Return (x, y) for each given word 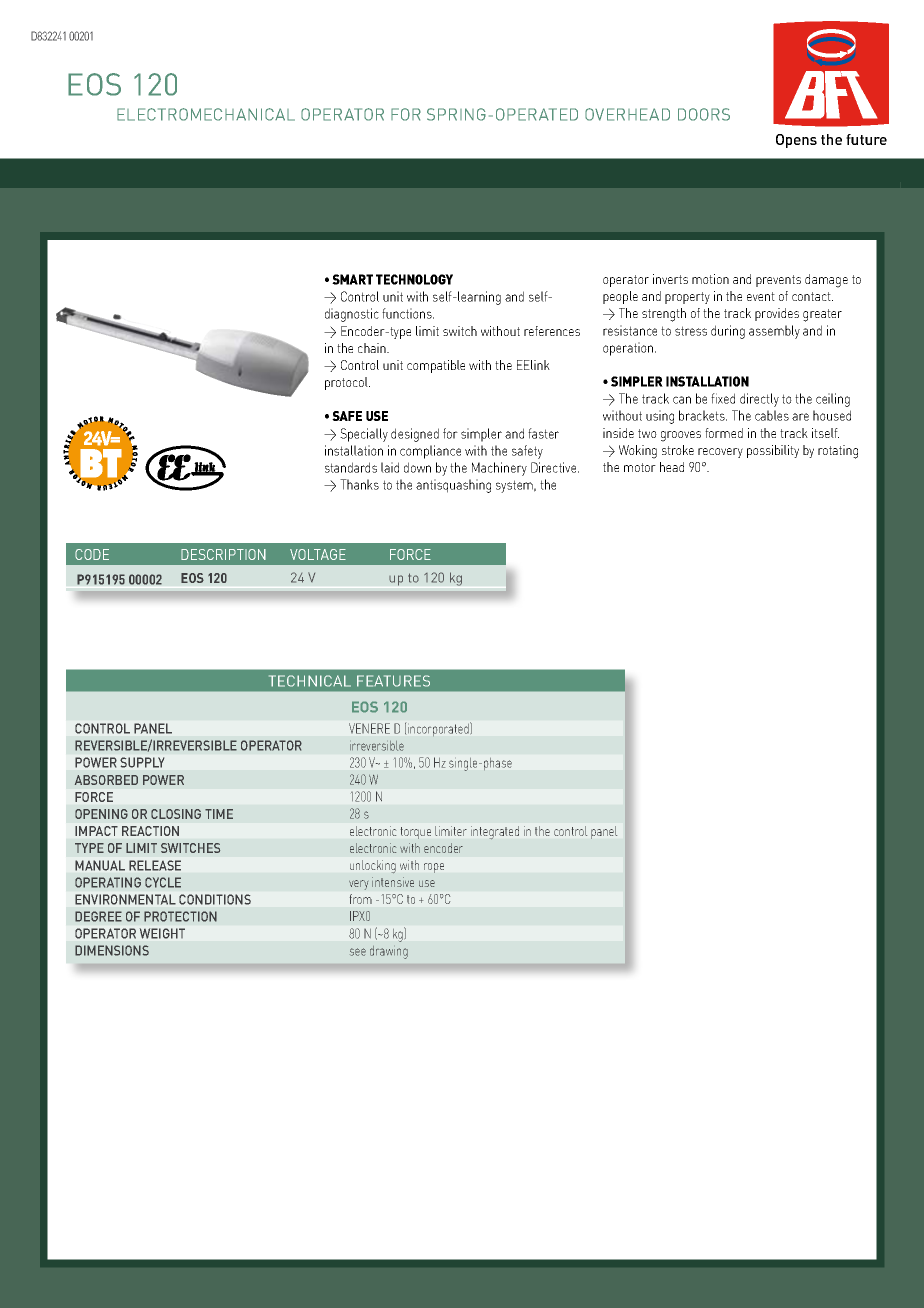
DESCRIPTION (223, 554)
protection (180, 916)
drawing (389, 952)
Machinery (499, 469)
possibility (773, 451)
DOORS (704, 114)
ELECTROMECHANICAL (206, 114)
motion (710, 279)
